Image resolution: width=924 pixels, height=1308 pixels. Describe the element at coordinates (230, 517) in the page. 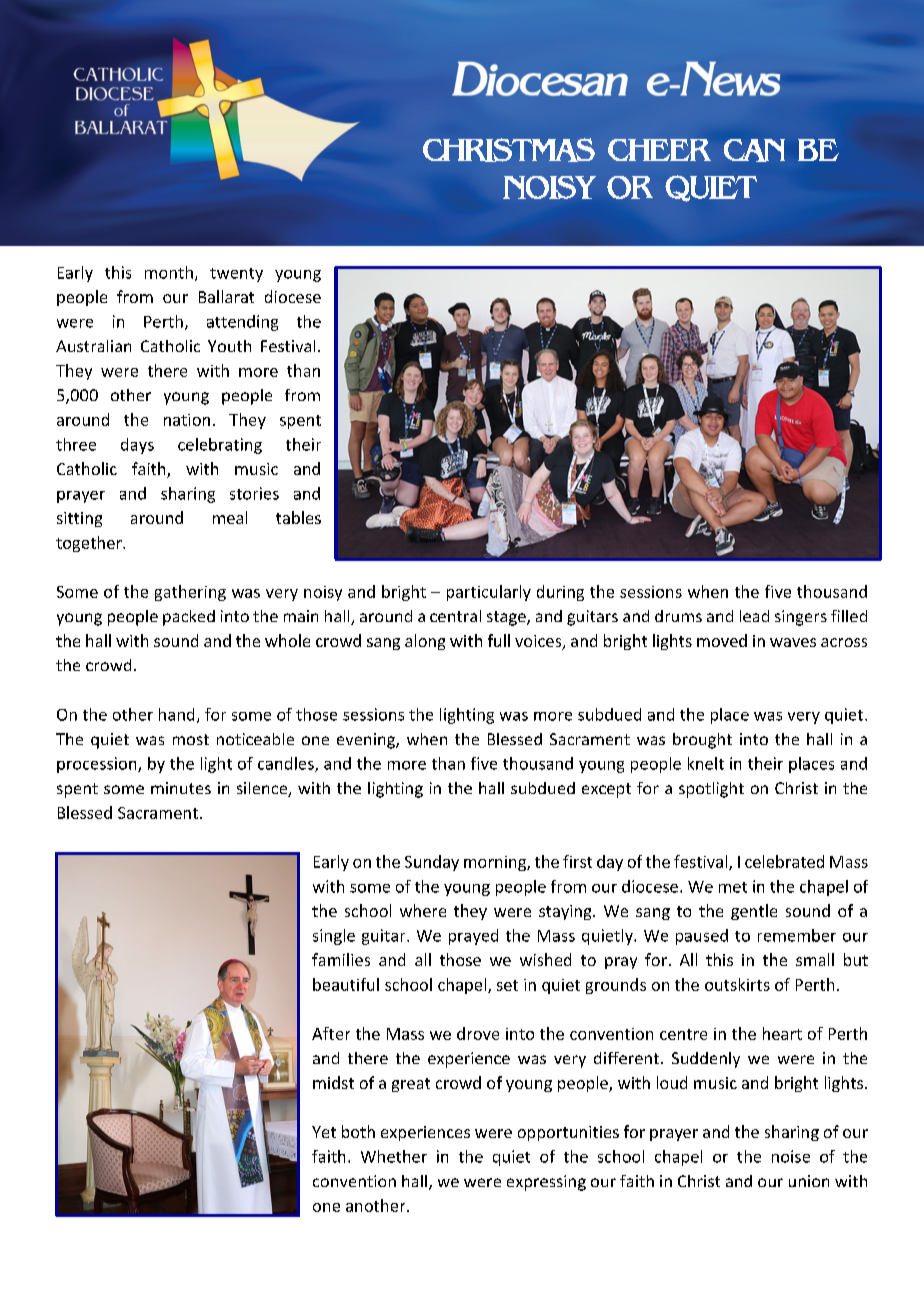

I see `meal` at that location.
